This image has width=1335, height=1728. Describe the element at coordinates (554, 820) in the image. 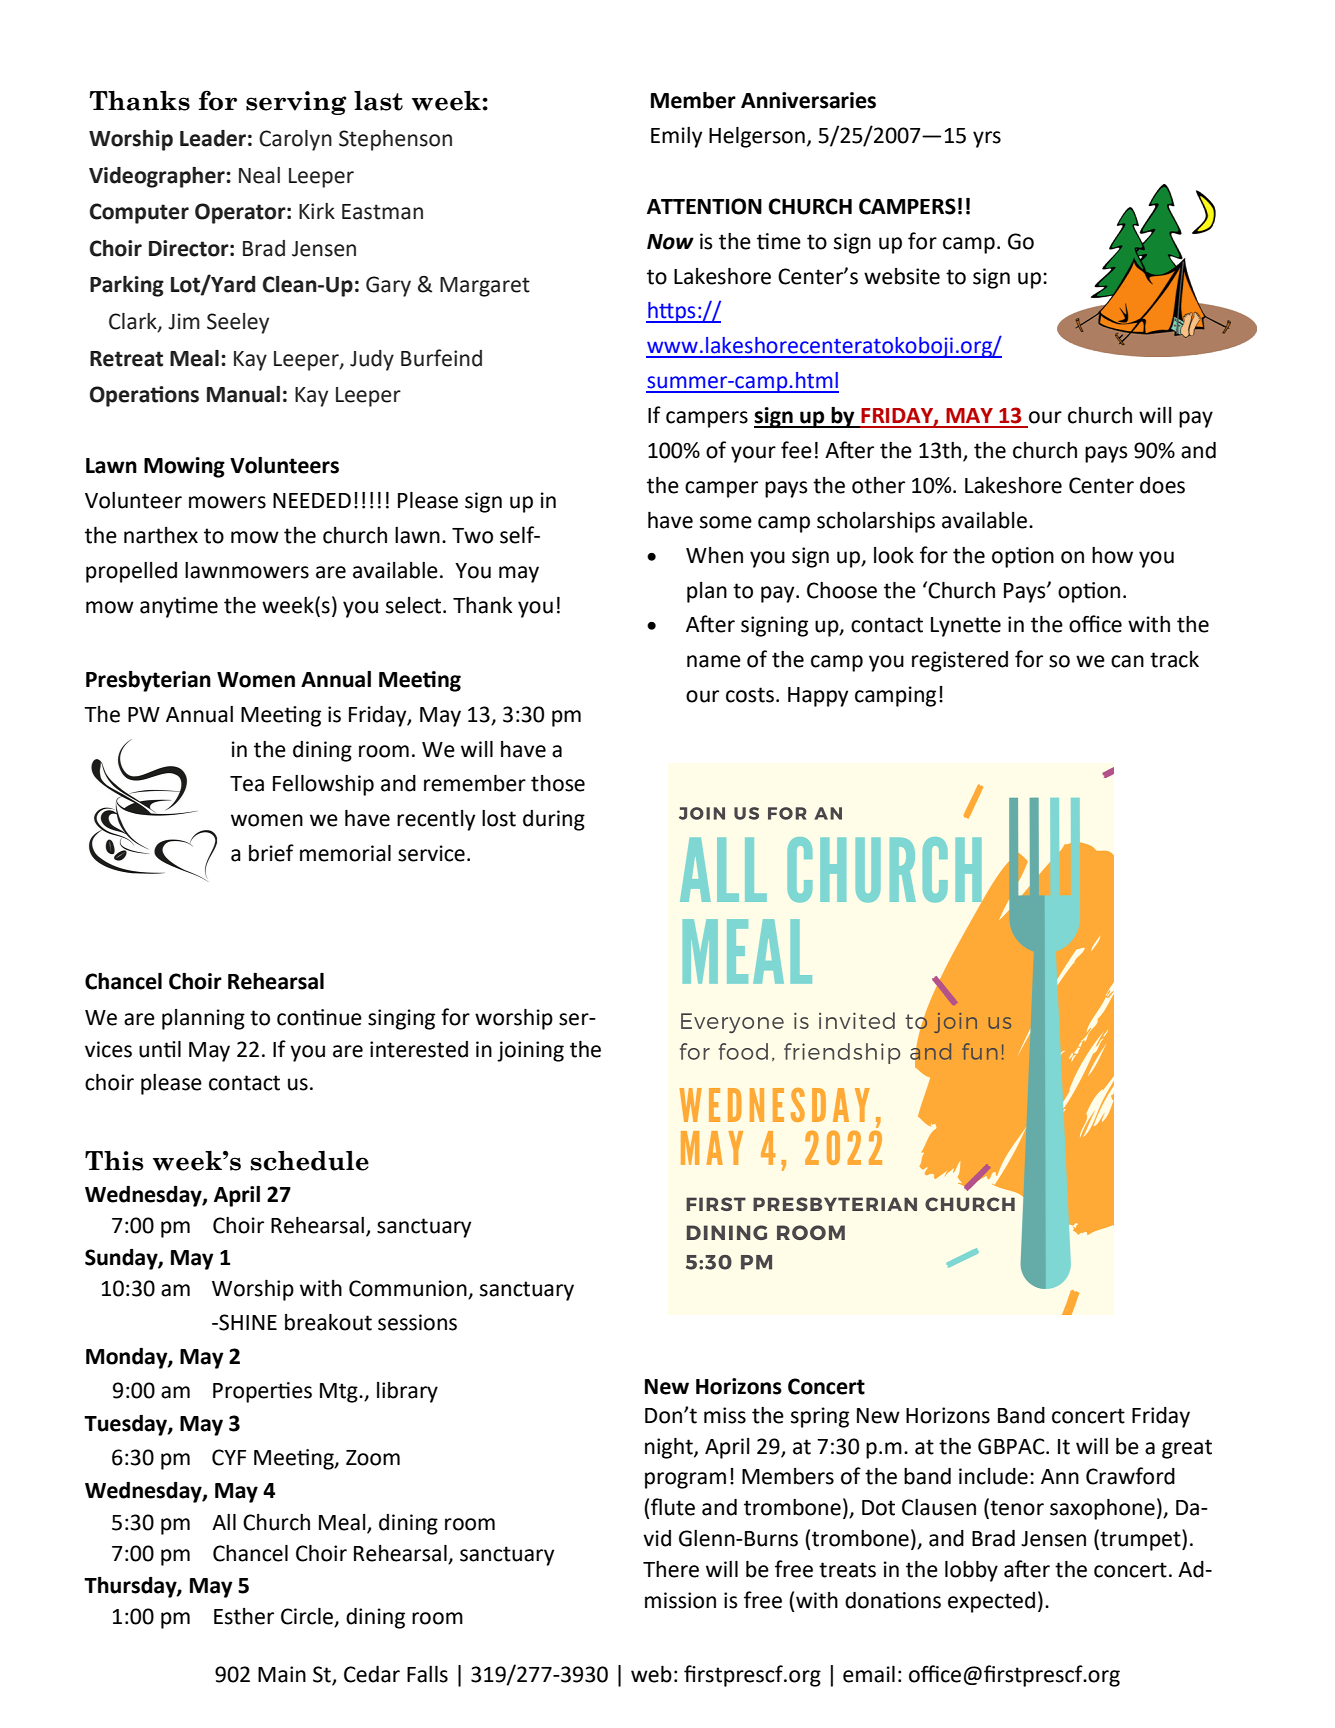

I see `during` at that location.
